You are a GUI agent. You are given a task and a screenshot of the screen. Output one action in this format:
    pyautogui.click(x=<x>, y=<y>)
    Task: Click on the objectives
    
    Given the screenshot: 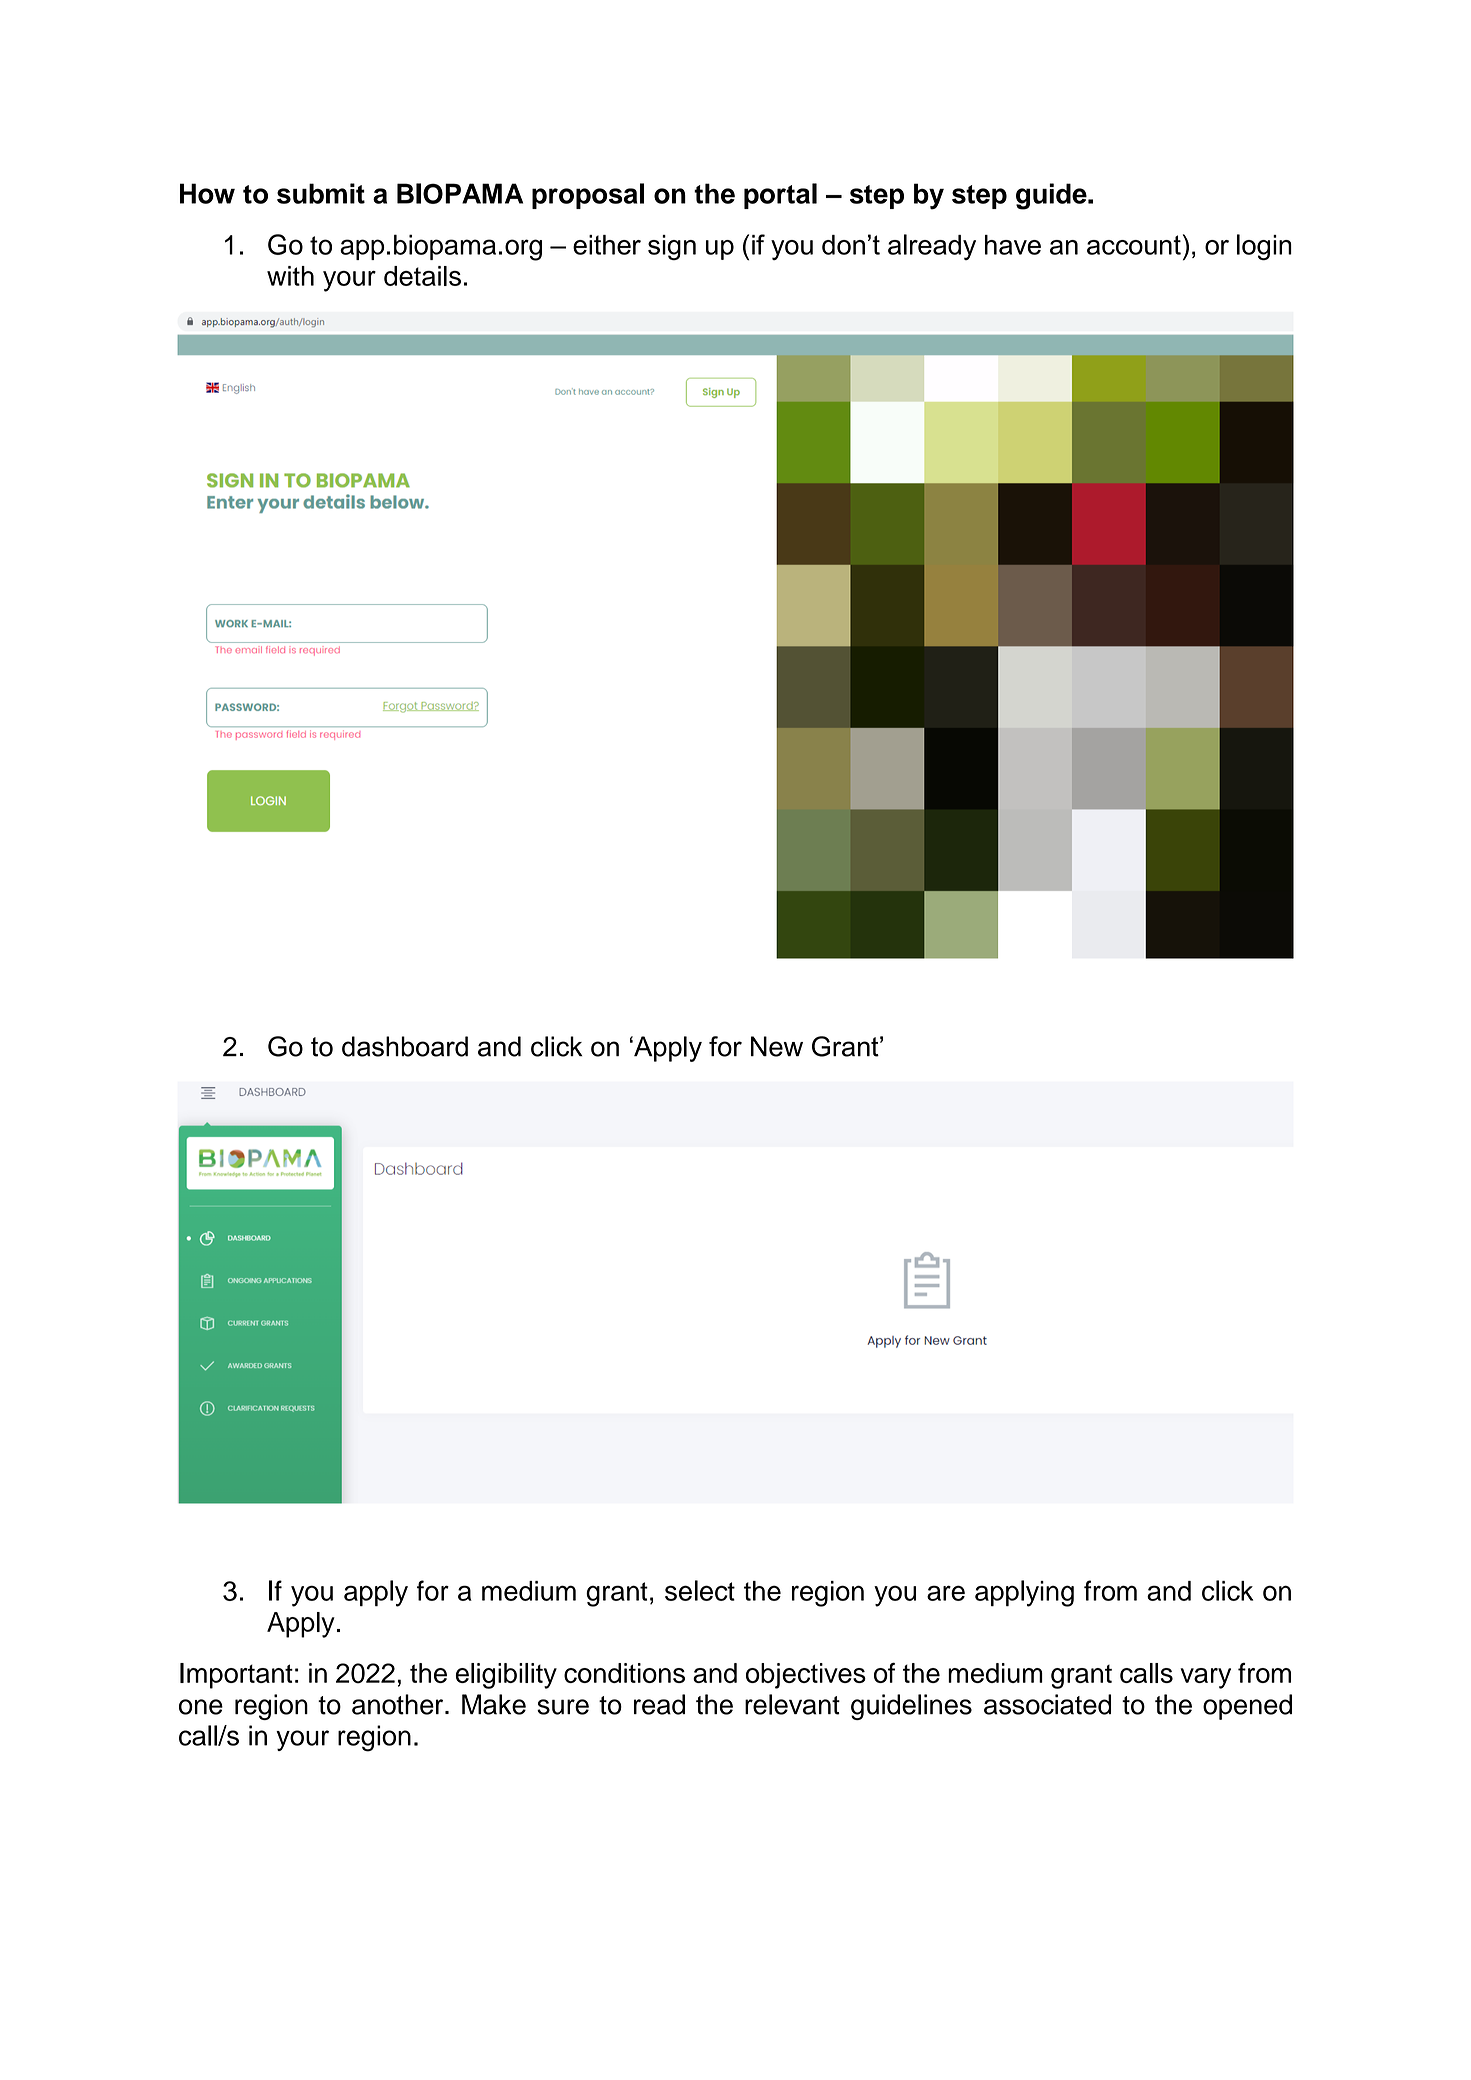 What is the action you would take?
    pyautogui.click(x=806, y=1676)
